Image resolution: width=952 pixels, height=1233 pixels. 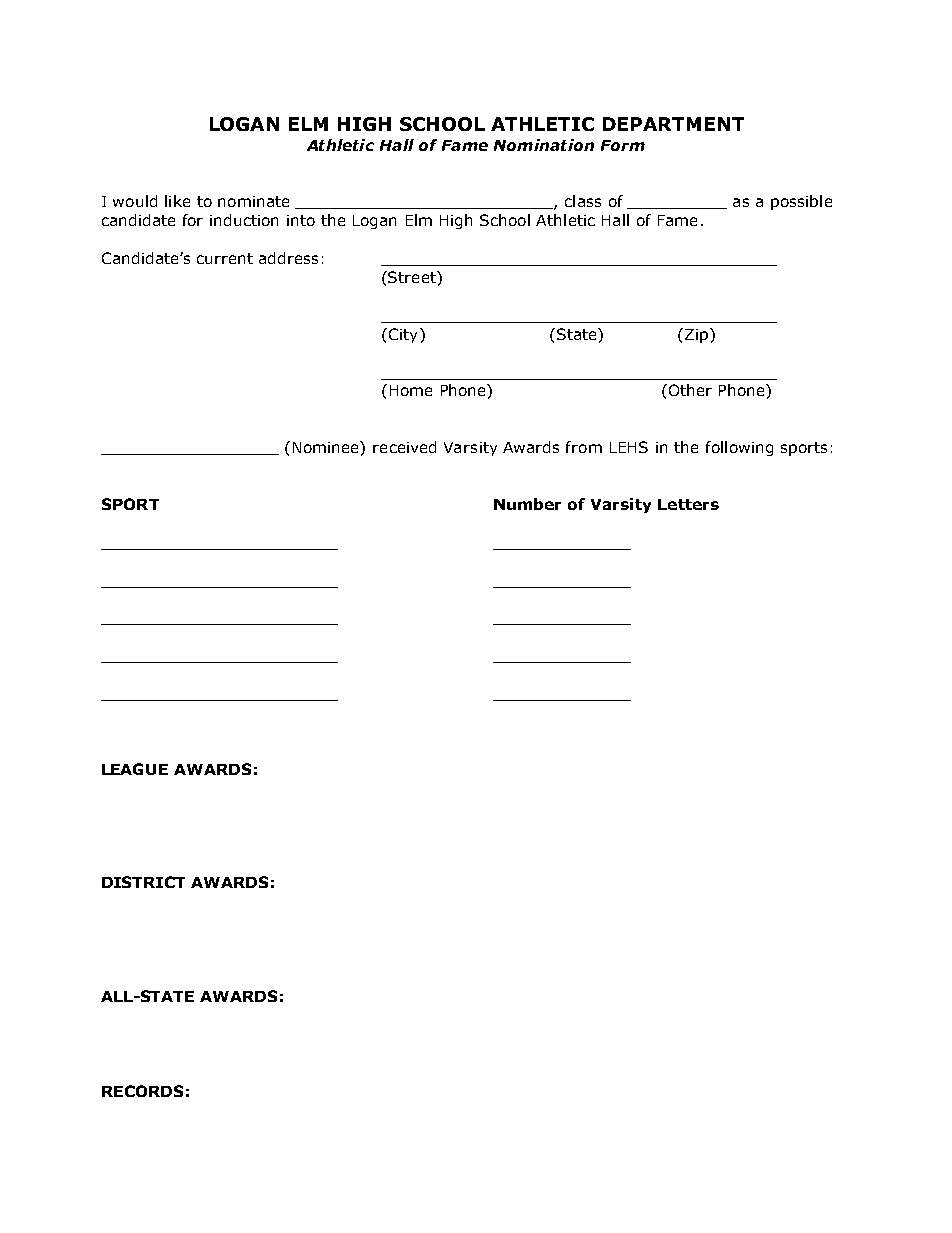 I want to click on LEAGUE, so click(x=135, y=769).
